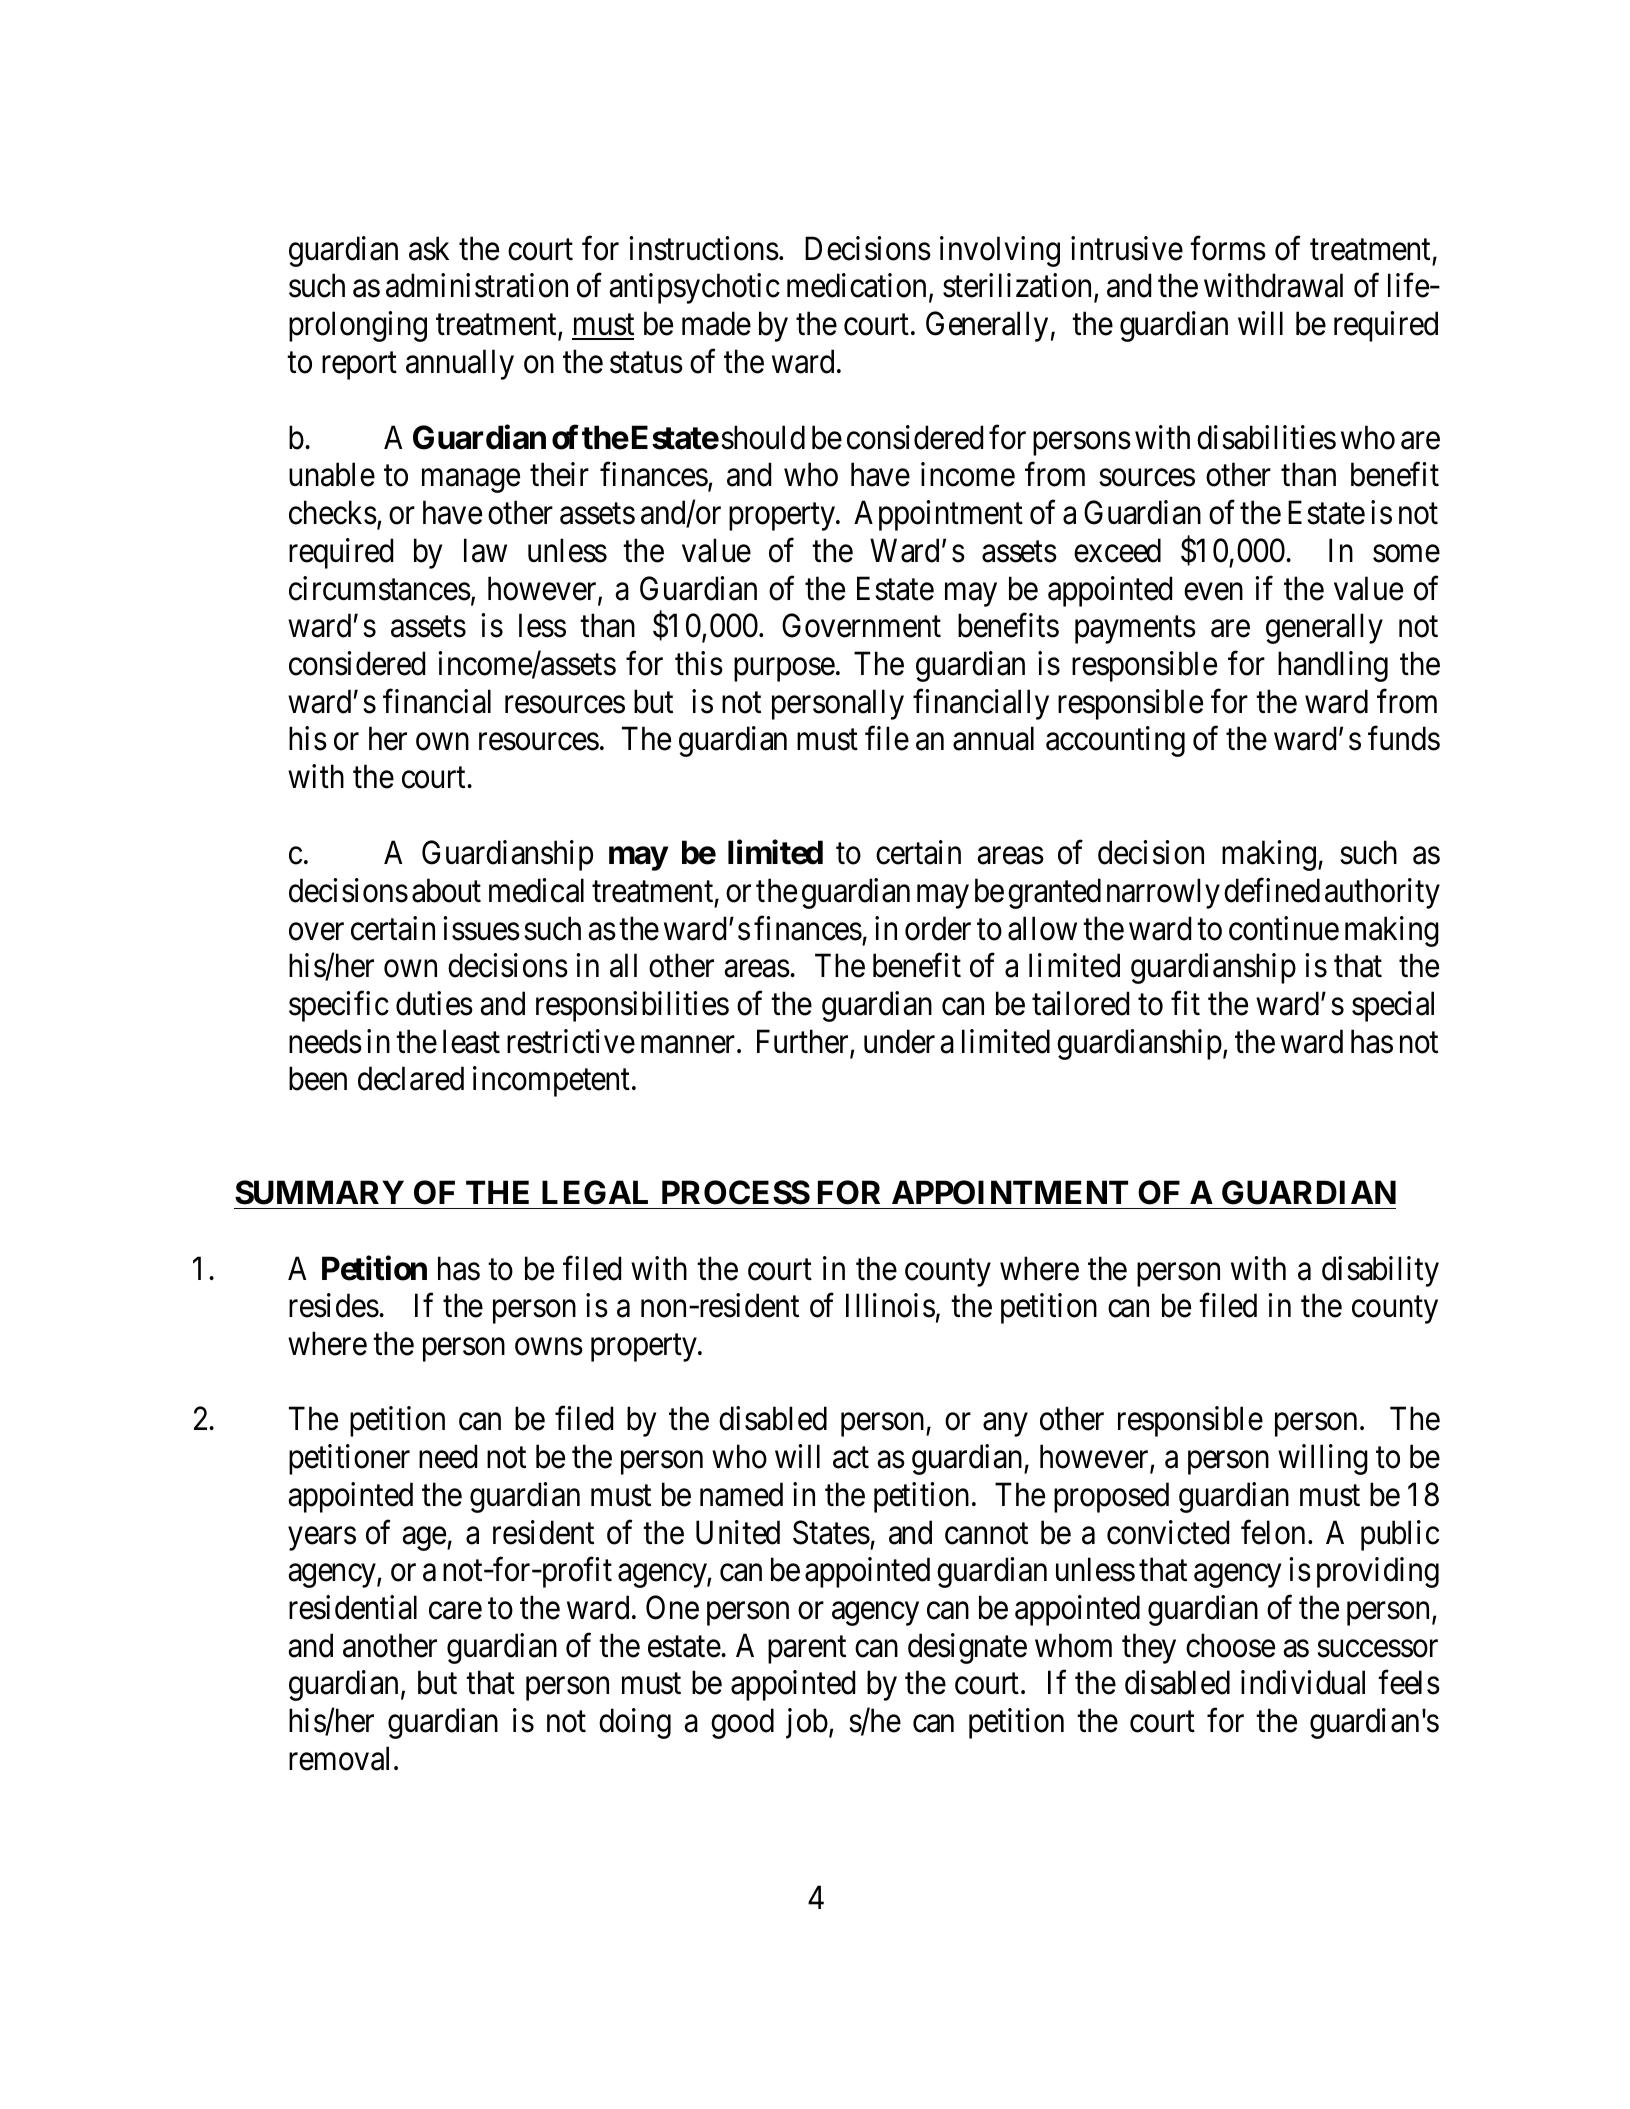 This screenshot has width=1630, height=2109. Describe the element at coordinates (1380, 1271) in the screenshot. I see `disability` at that location.
